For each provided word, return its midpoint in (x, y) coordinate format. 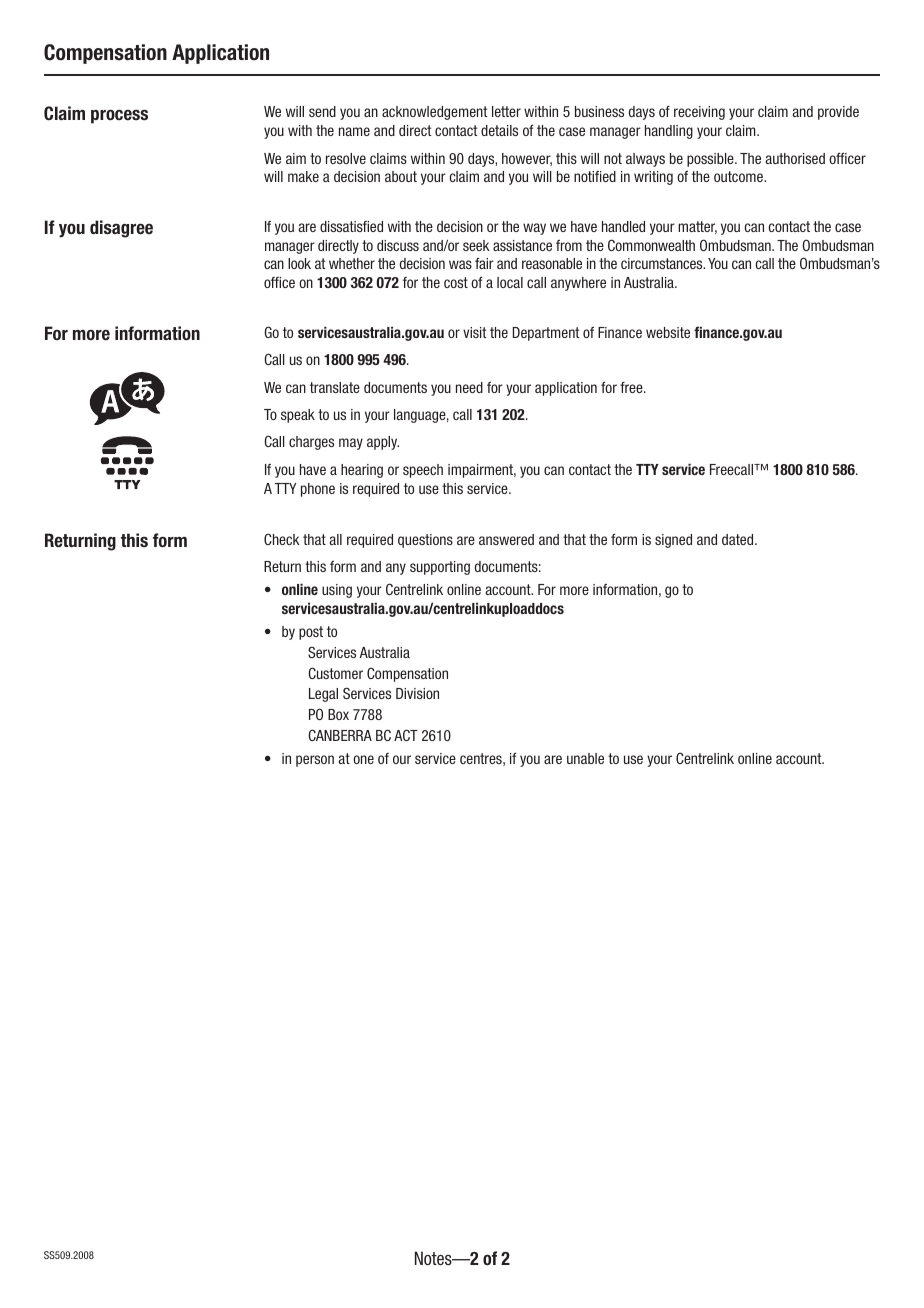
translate (335, 387)
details (499, 130)
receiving (699, 113)
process (119, 116)
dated (739, 539)
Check (282, 539)
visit (474, 332)
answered (506, 539)
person (315, 761)
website (668, 332)
